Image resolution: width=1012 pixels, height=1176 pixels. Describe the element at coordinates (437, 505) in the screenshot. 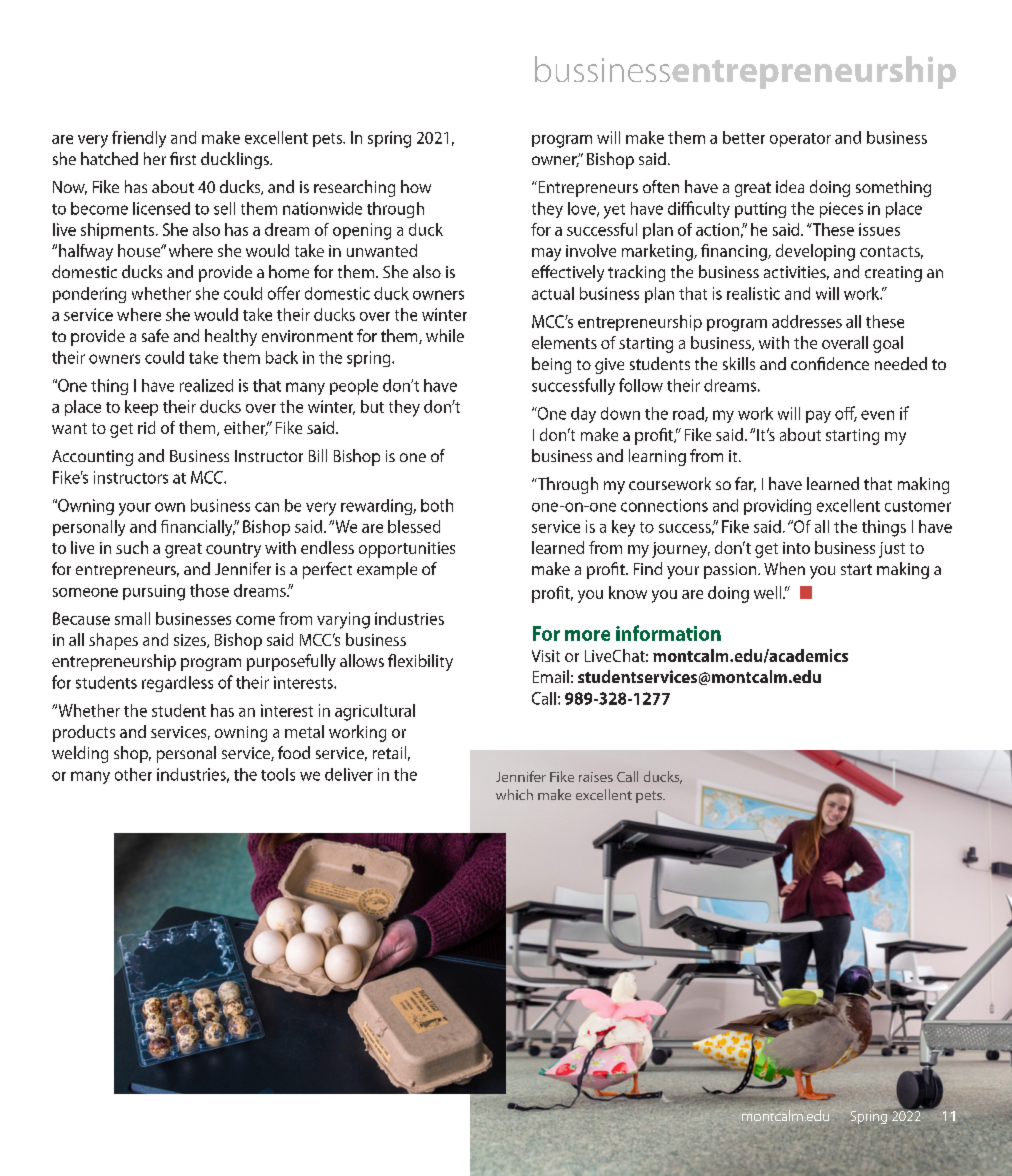

I see `both` at that location.
